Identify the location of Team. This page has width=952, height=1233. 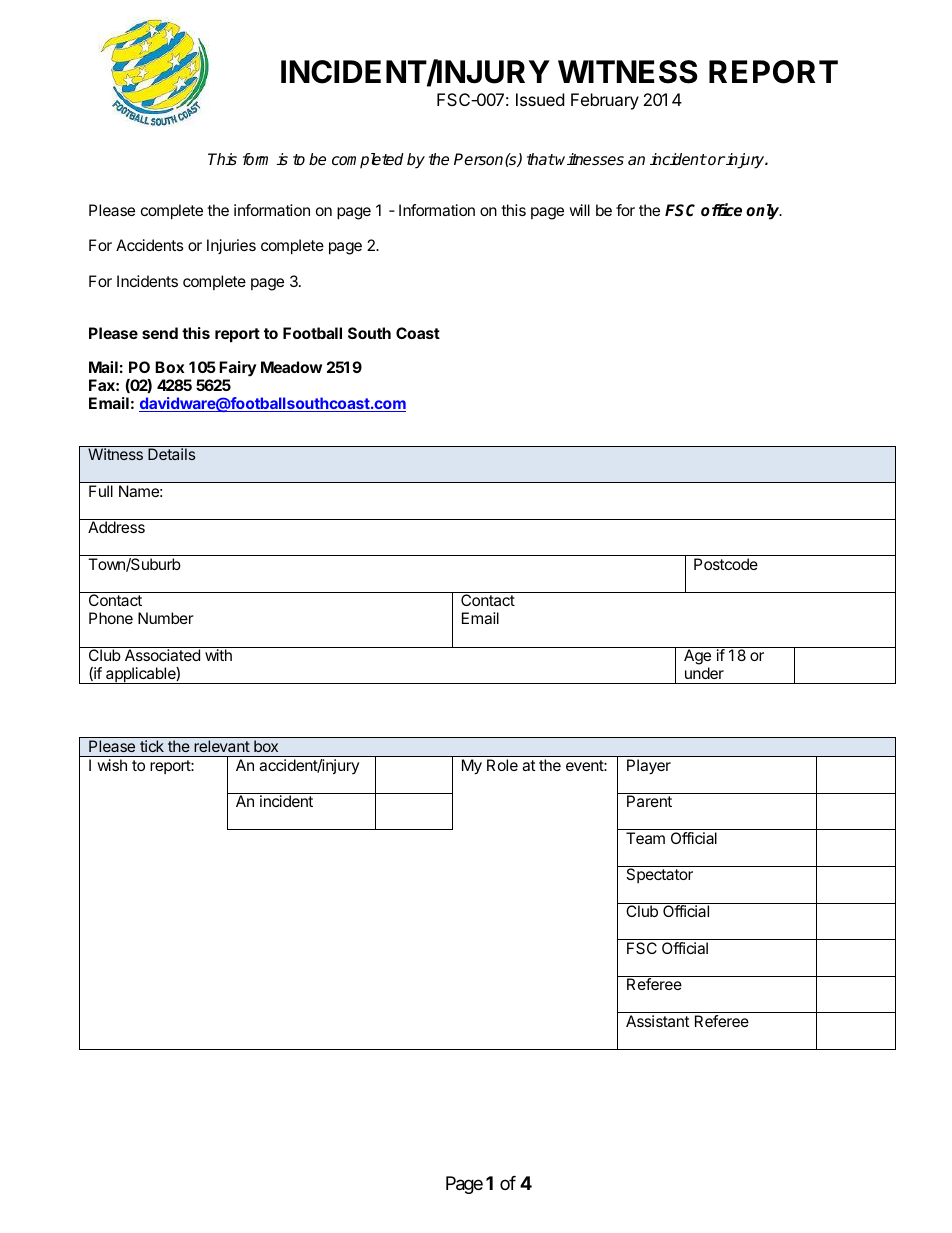
(645, 838).
